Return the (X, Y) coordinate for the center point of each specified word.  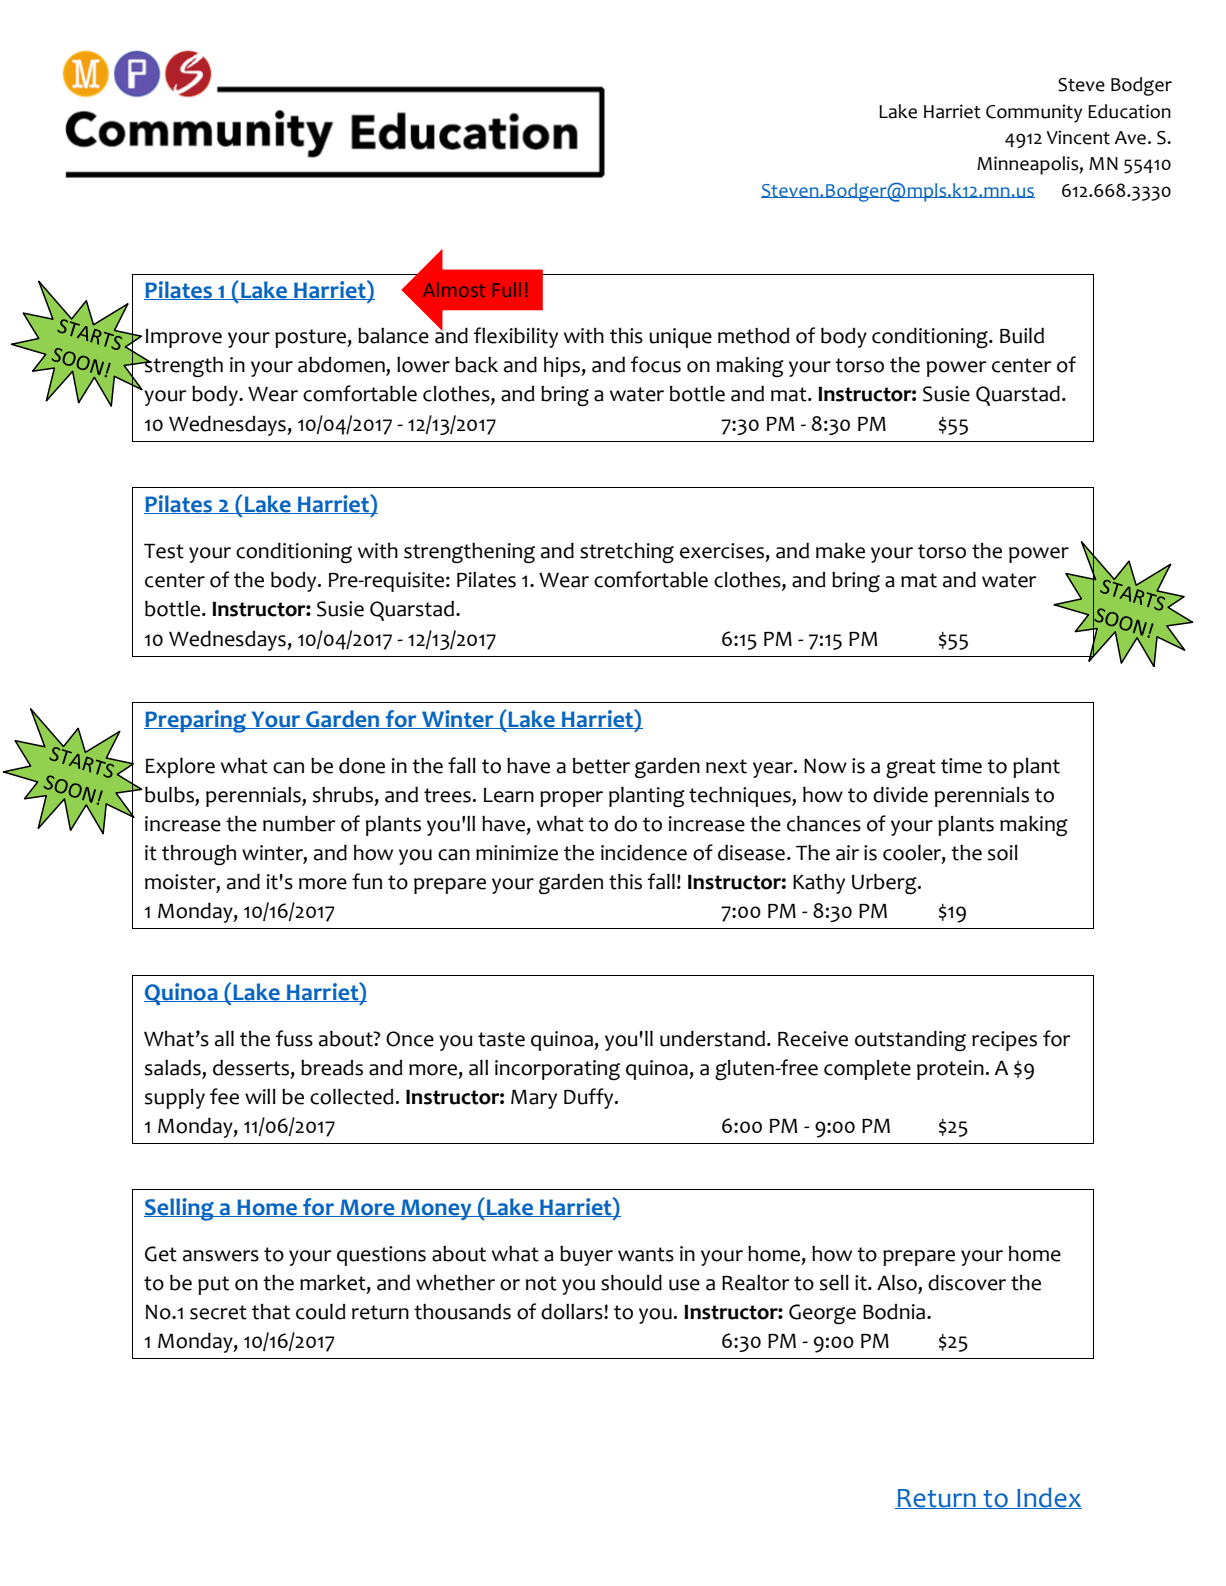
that (271, 1312)
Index (1048, 1498)
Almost (454, 289)
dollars (573, 1312)
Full (507, 289)
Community (1034, 113)
